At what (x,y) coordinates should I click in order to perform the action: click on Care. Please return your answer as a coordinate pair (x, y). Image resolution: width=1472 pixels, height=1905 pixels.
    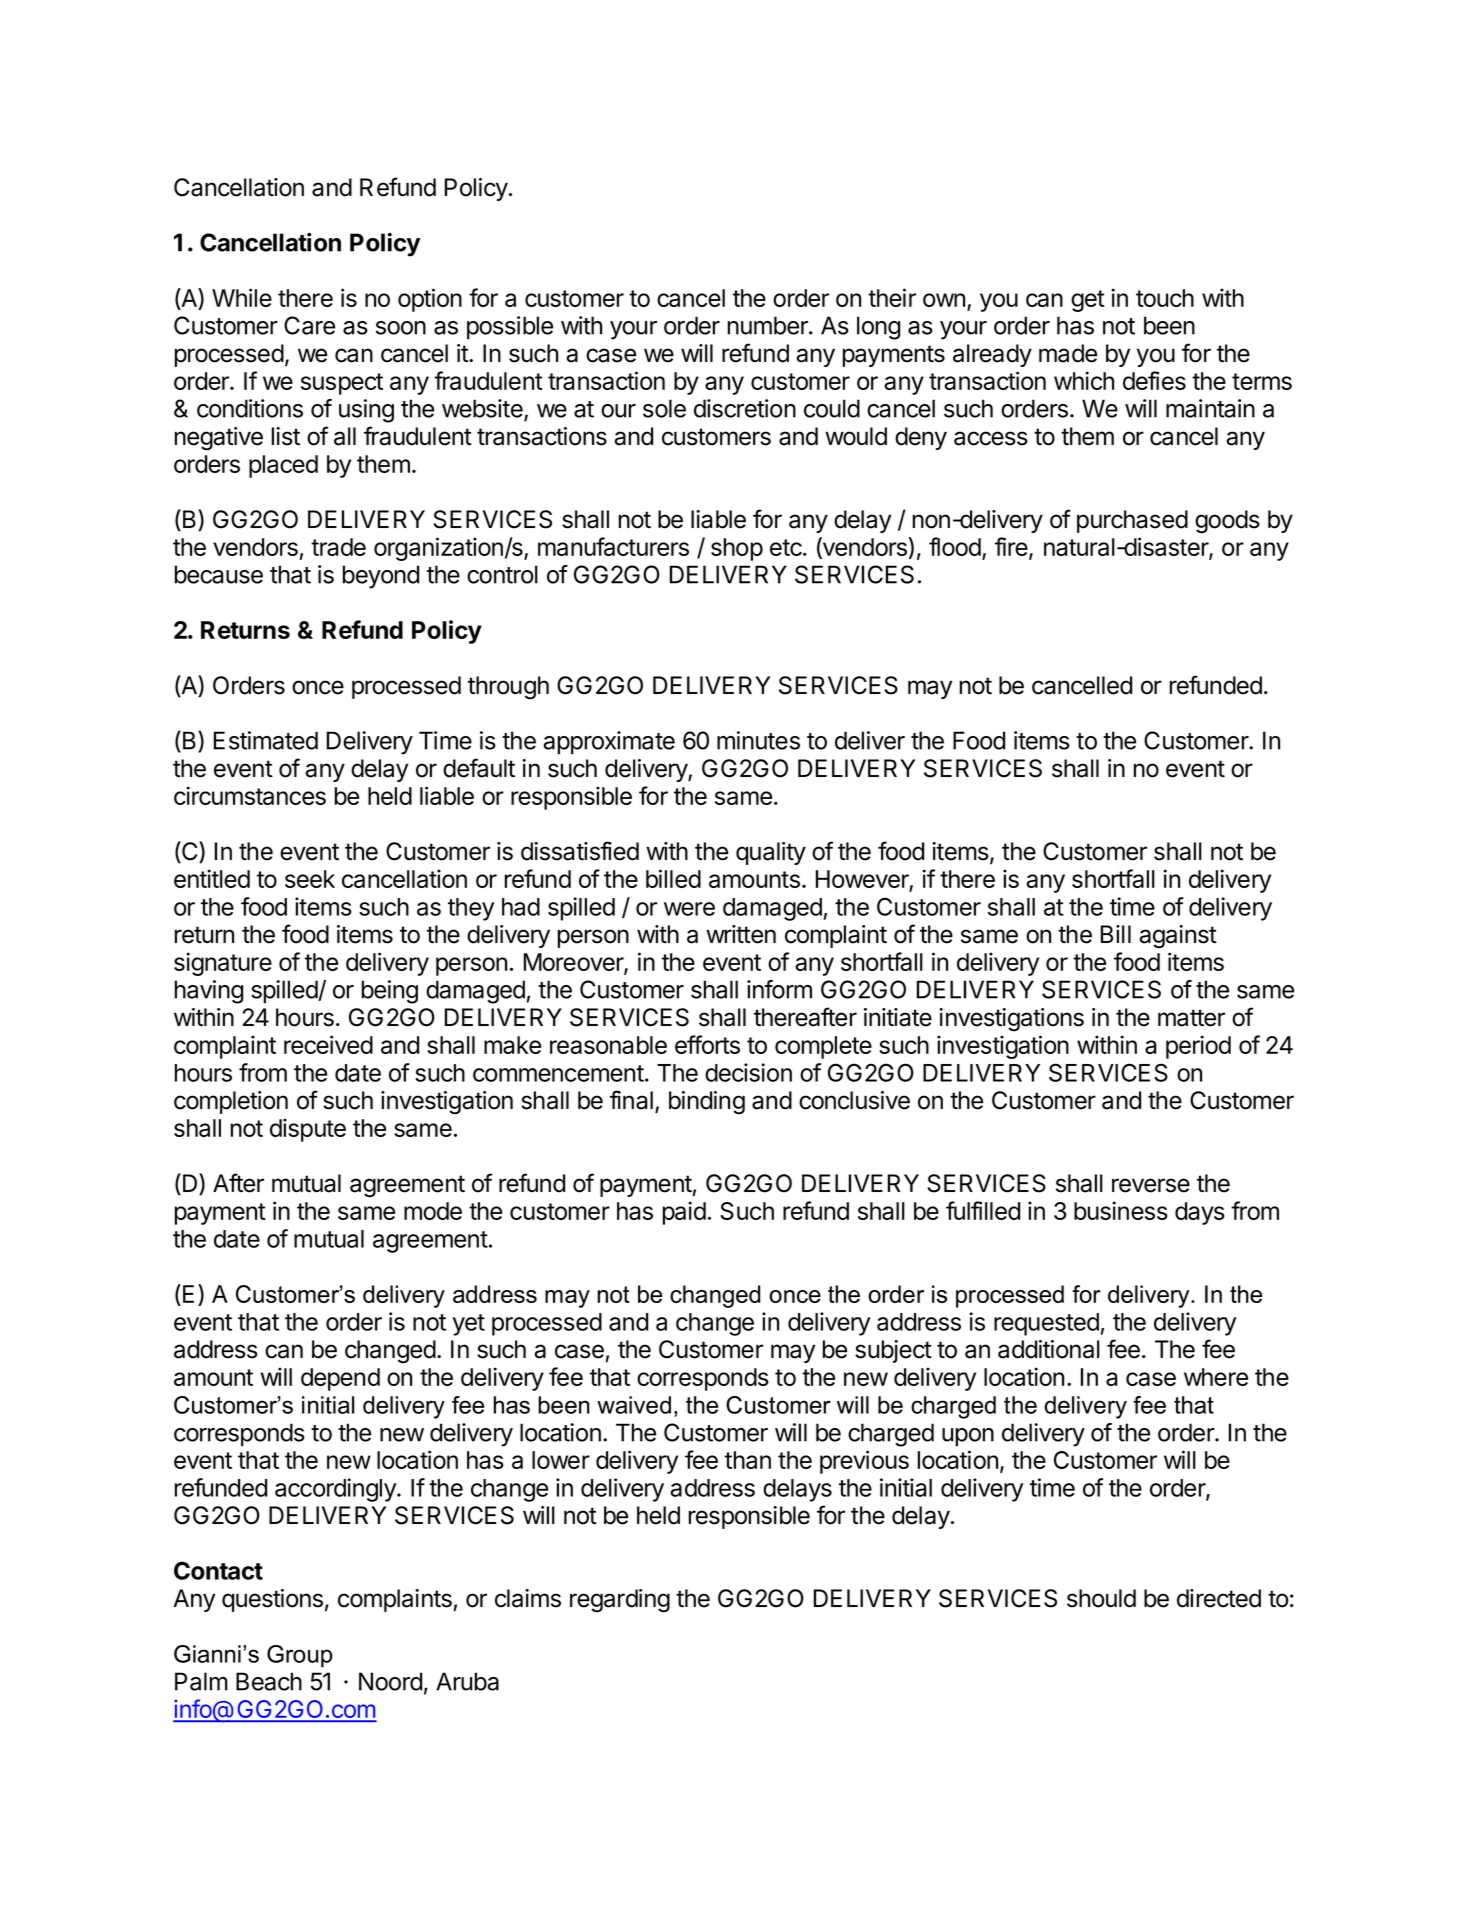
    Looking at the image, I should click on (309, 325).
